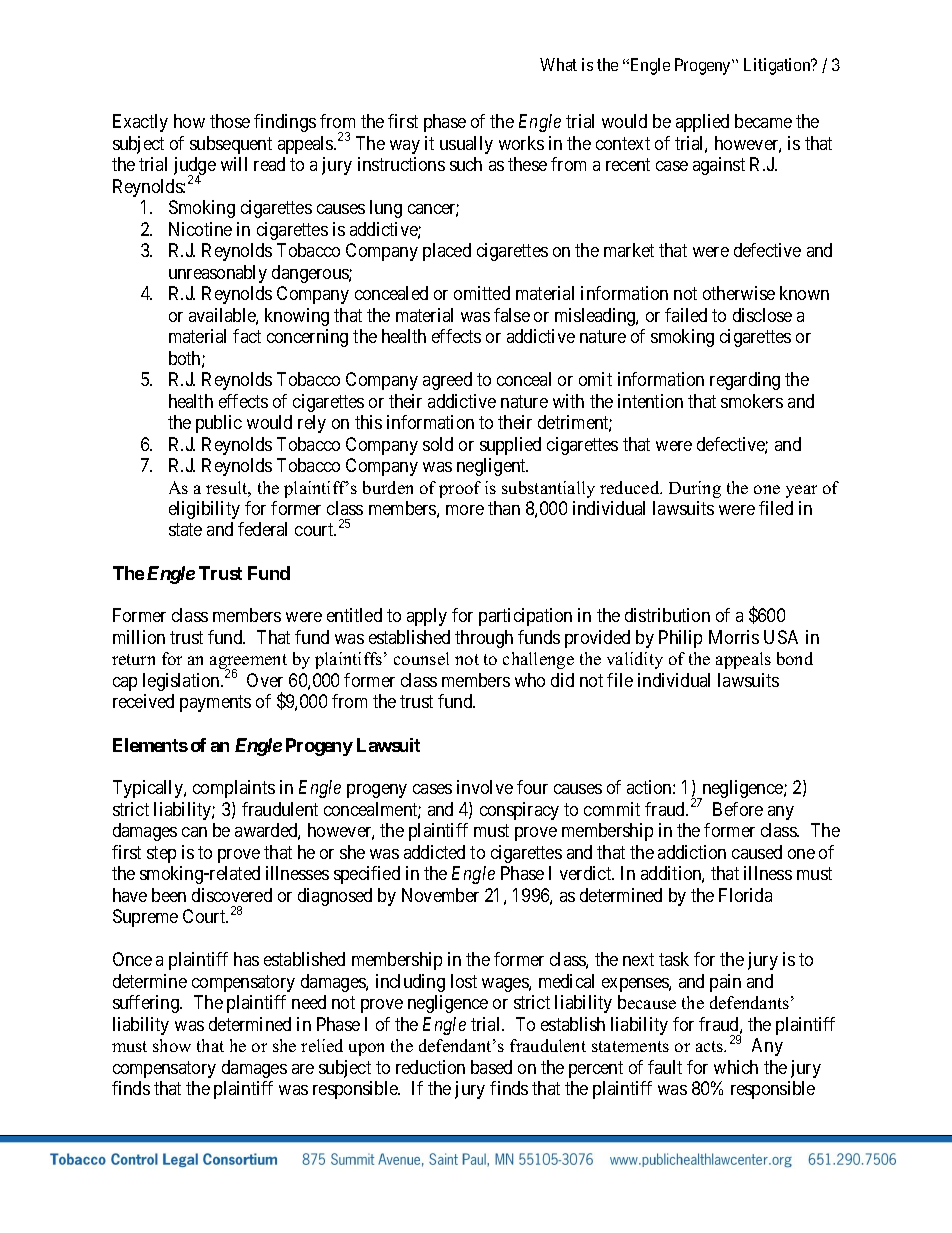  I want to click on agreed, so click(447, 381).
